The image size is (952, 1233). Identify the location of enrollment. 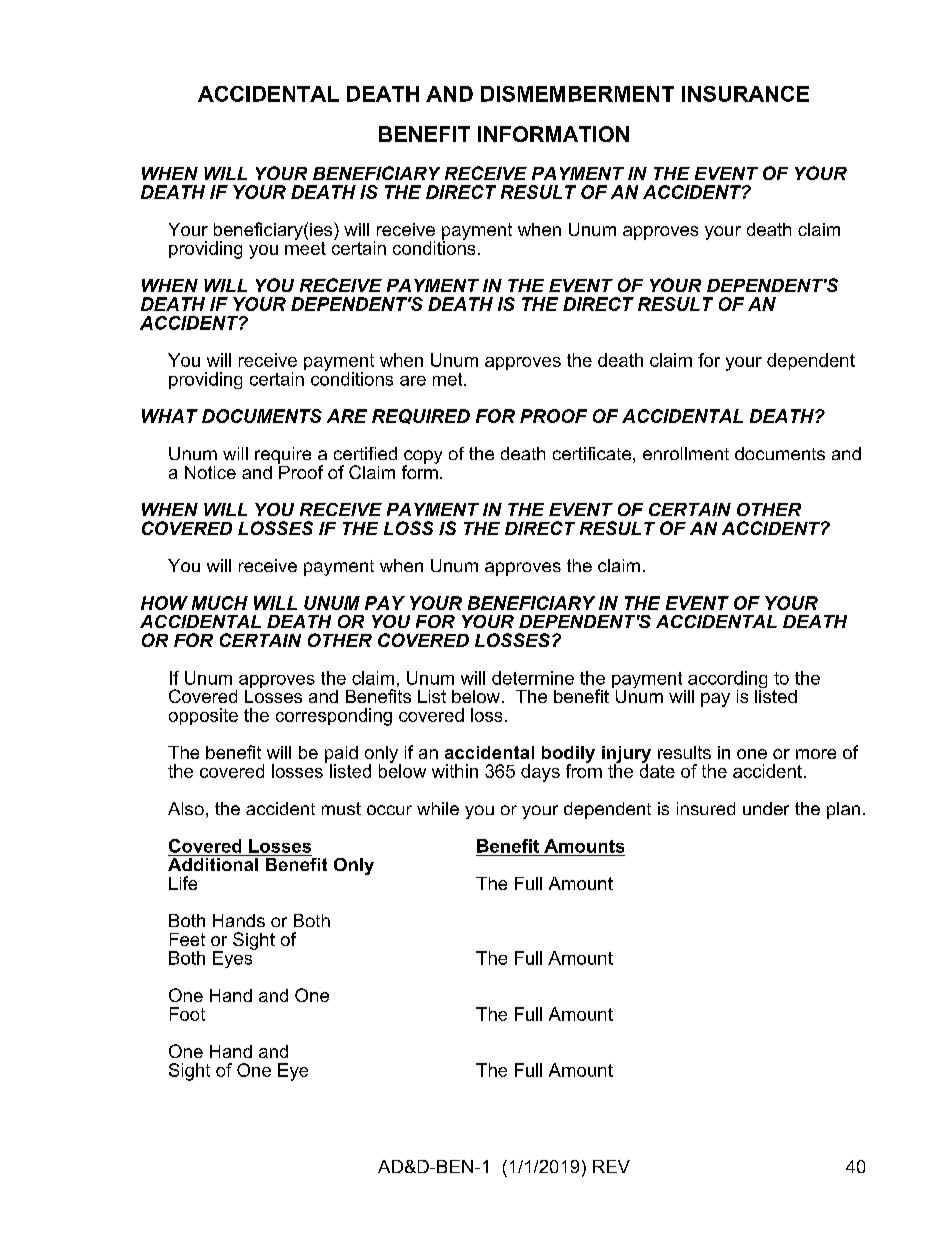
(686, 453).
